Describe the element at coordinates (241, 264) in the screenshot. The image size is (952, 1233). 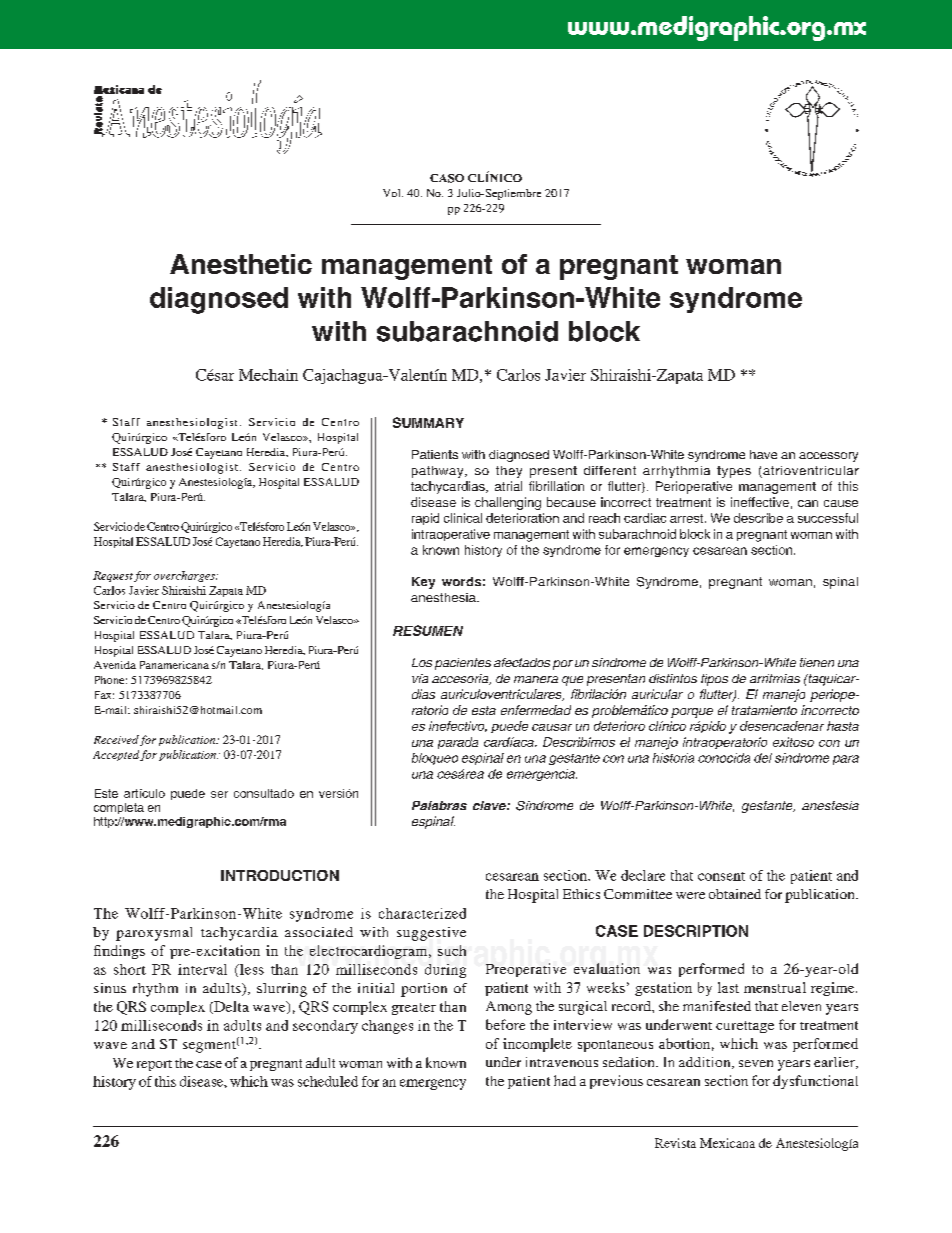
I see `Anesthetic` at that location.
